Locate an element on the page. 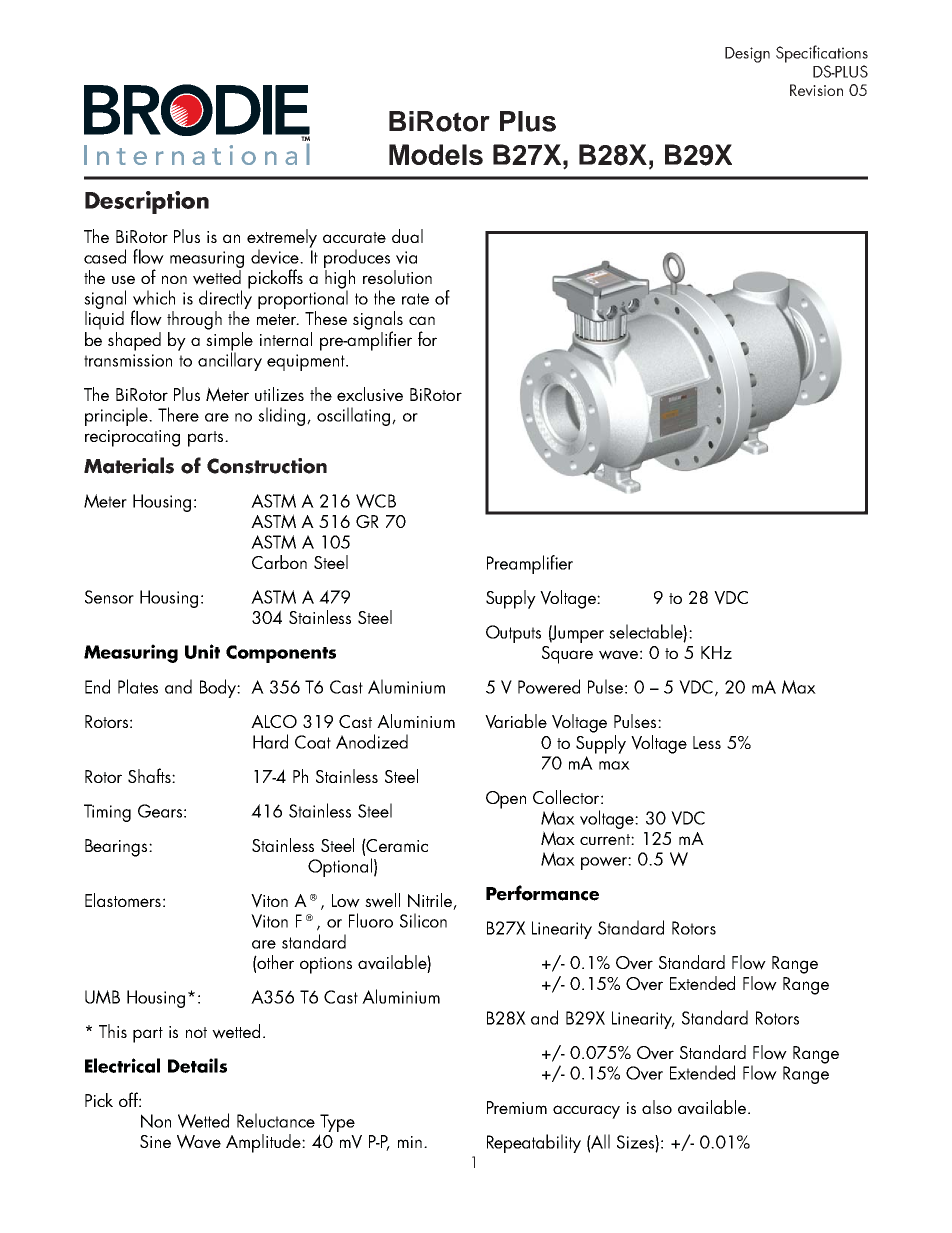  Design is located at coordinates (747, 55).
